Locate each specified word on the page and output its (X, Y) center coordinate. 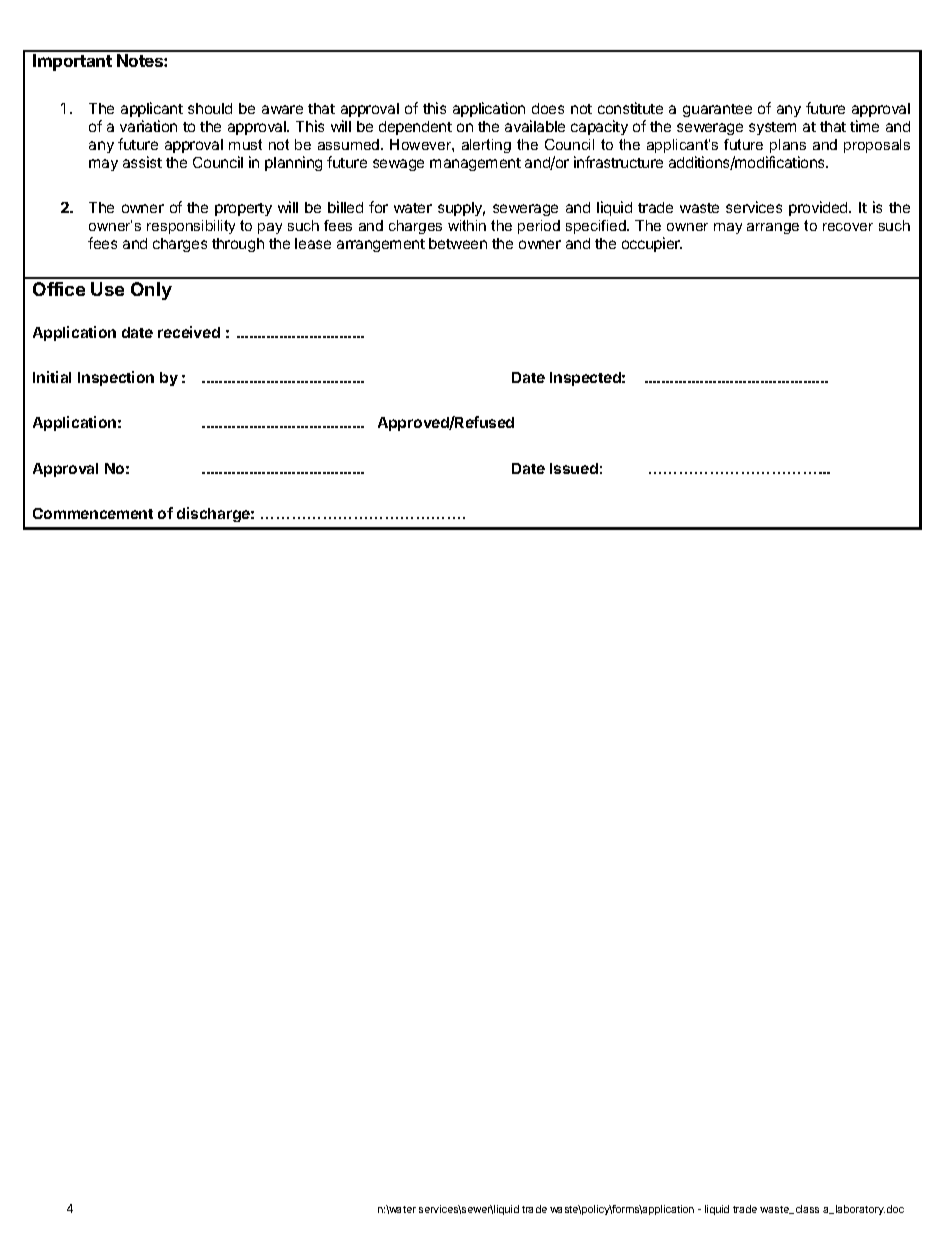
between (458, 243)
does (548, 108)
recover (848, 227)
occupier (652, 244)
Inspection (116, 378)
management (475, 164)
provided (819, 208)
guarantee (717, 110)
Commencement (93, 513)
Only (151, 291)
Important (72, 62)
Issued (574, 468)
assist (142, 162)
